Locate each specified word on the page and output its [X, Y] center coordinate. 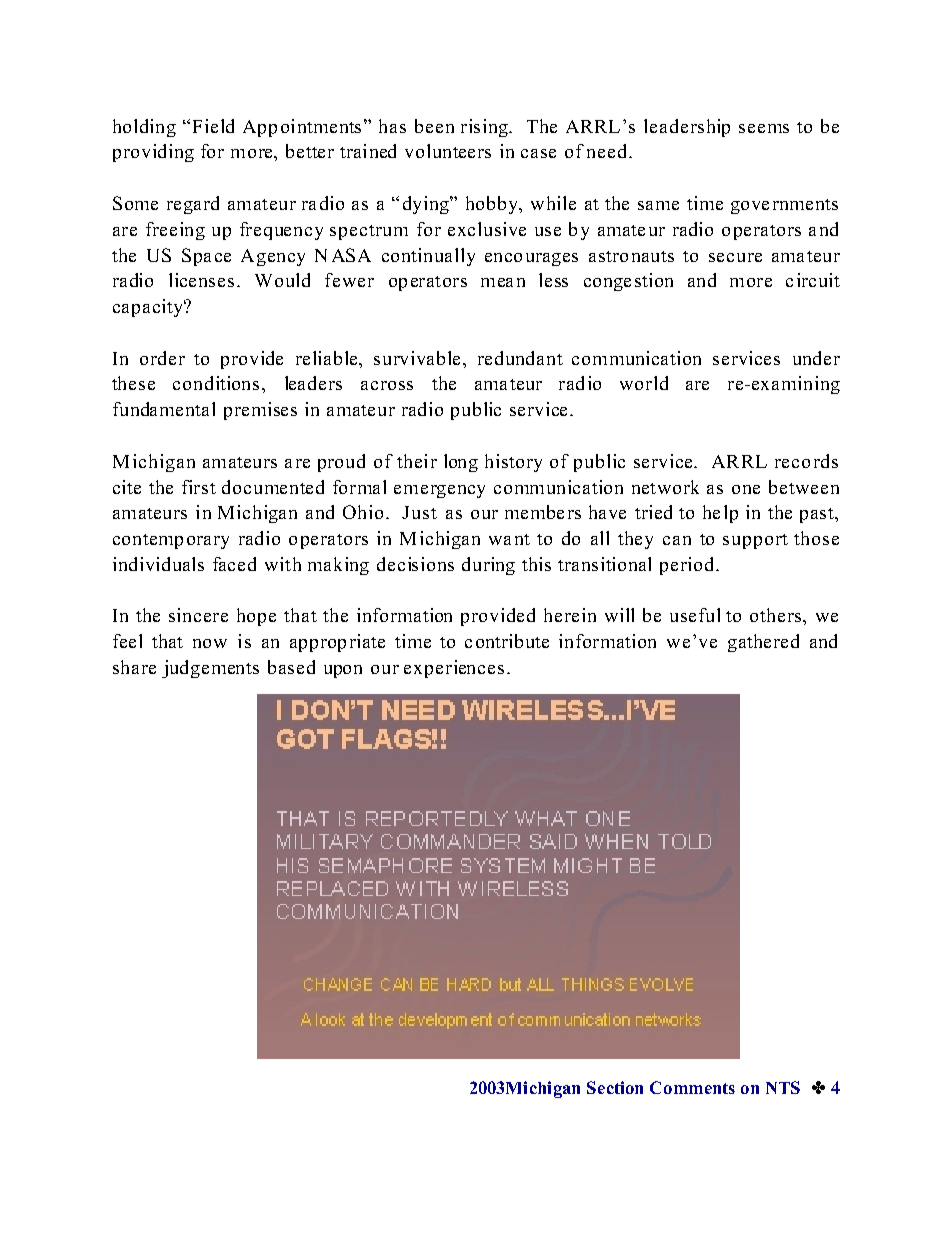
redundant [520, 358]
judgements [210, 669]
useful [695, 615]
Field [213, 126]
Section [615, 1087]
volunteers [448, 151]
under [816, 358]
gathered [763, 643]
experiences [454, 669]
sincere [198, 615]
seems [764, 128]
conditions [218, 383]
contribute [507, 641]
